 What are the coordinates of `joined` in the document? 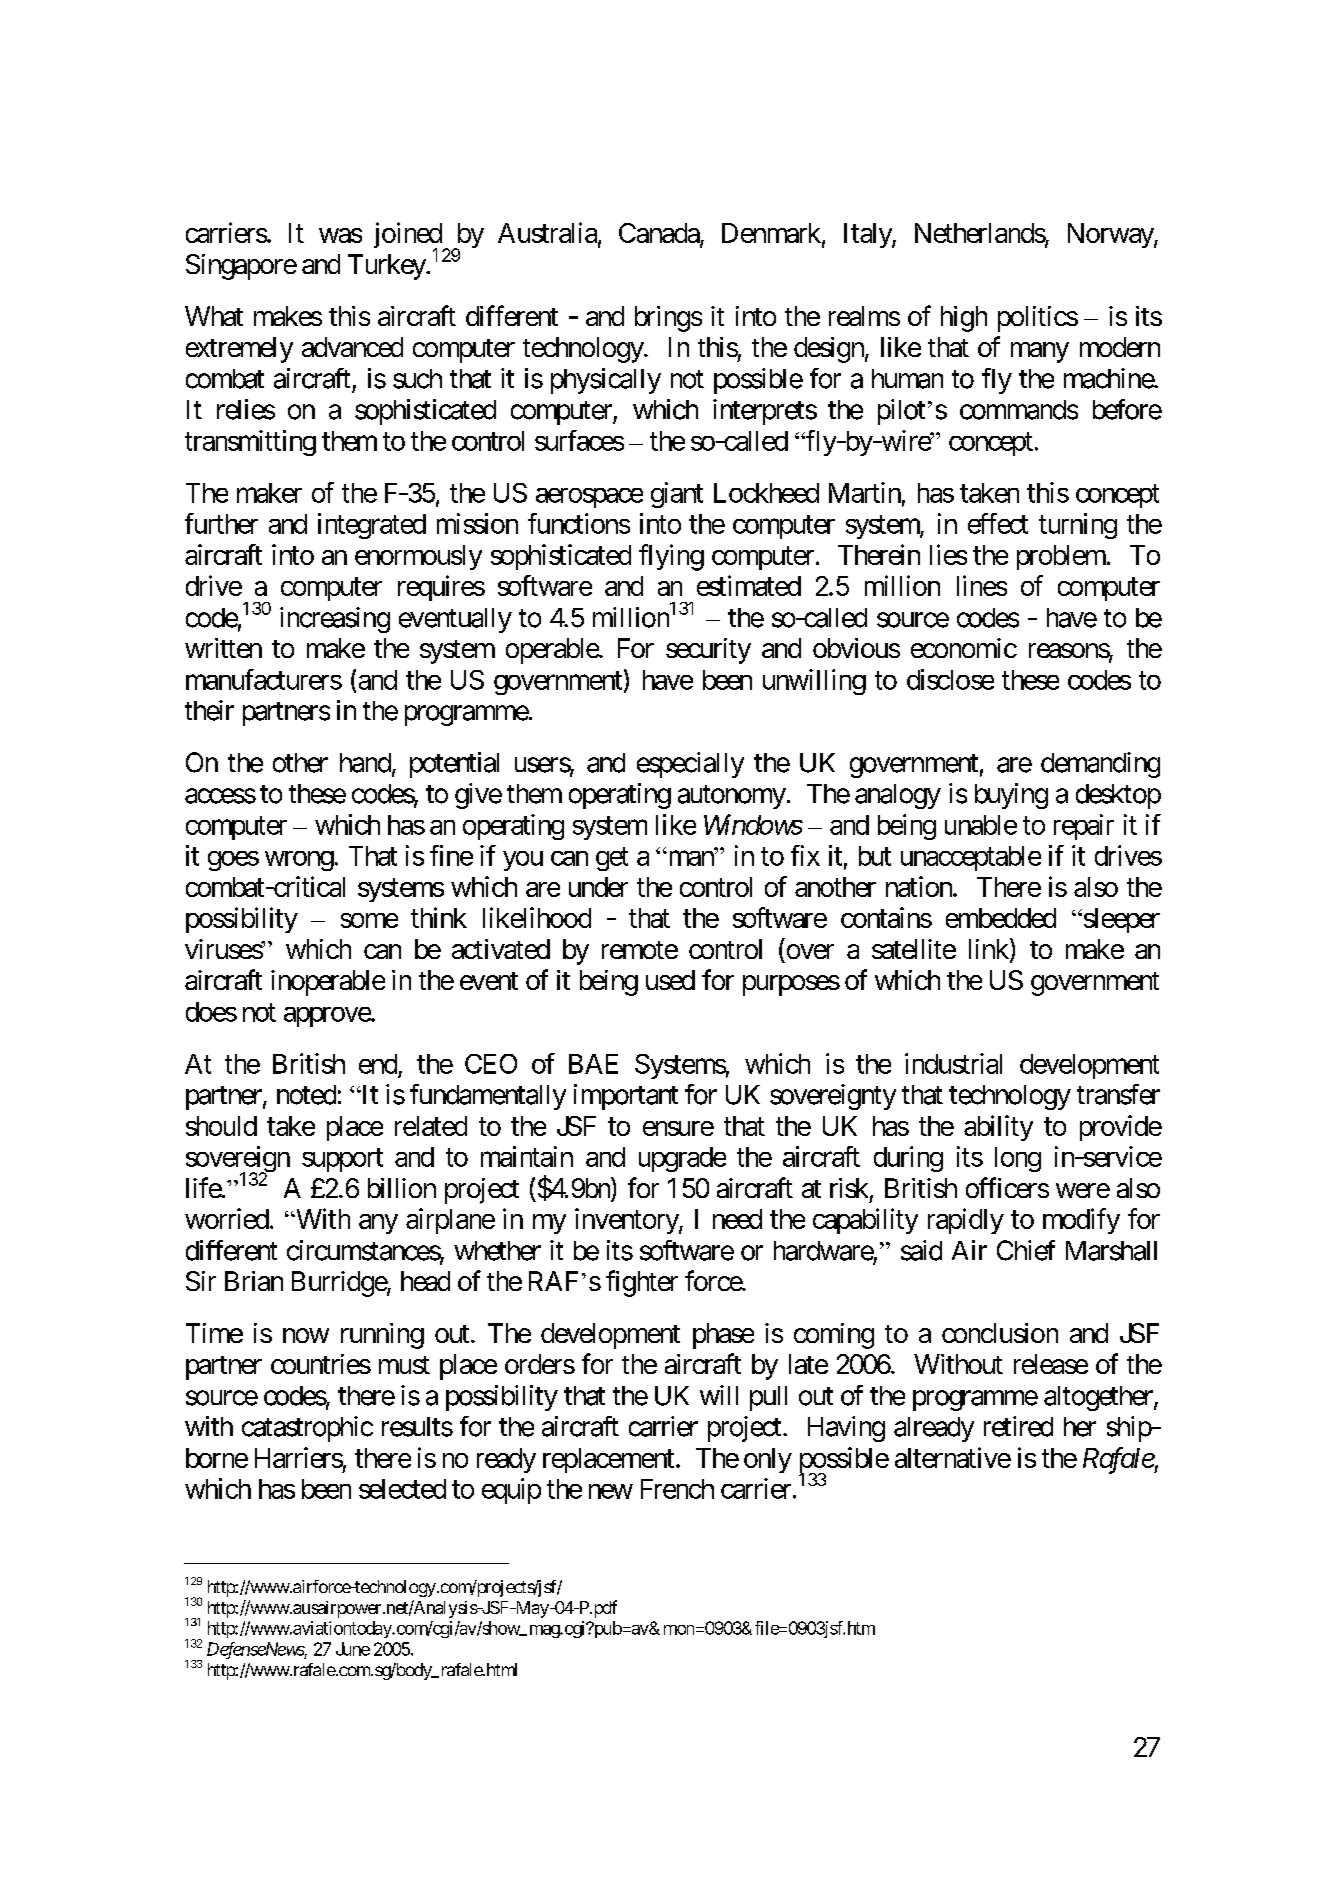 It's located at (408, 236).
